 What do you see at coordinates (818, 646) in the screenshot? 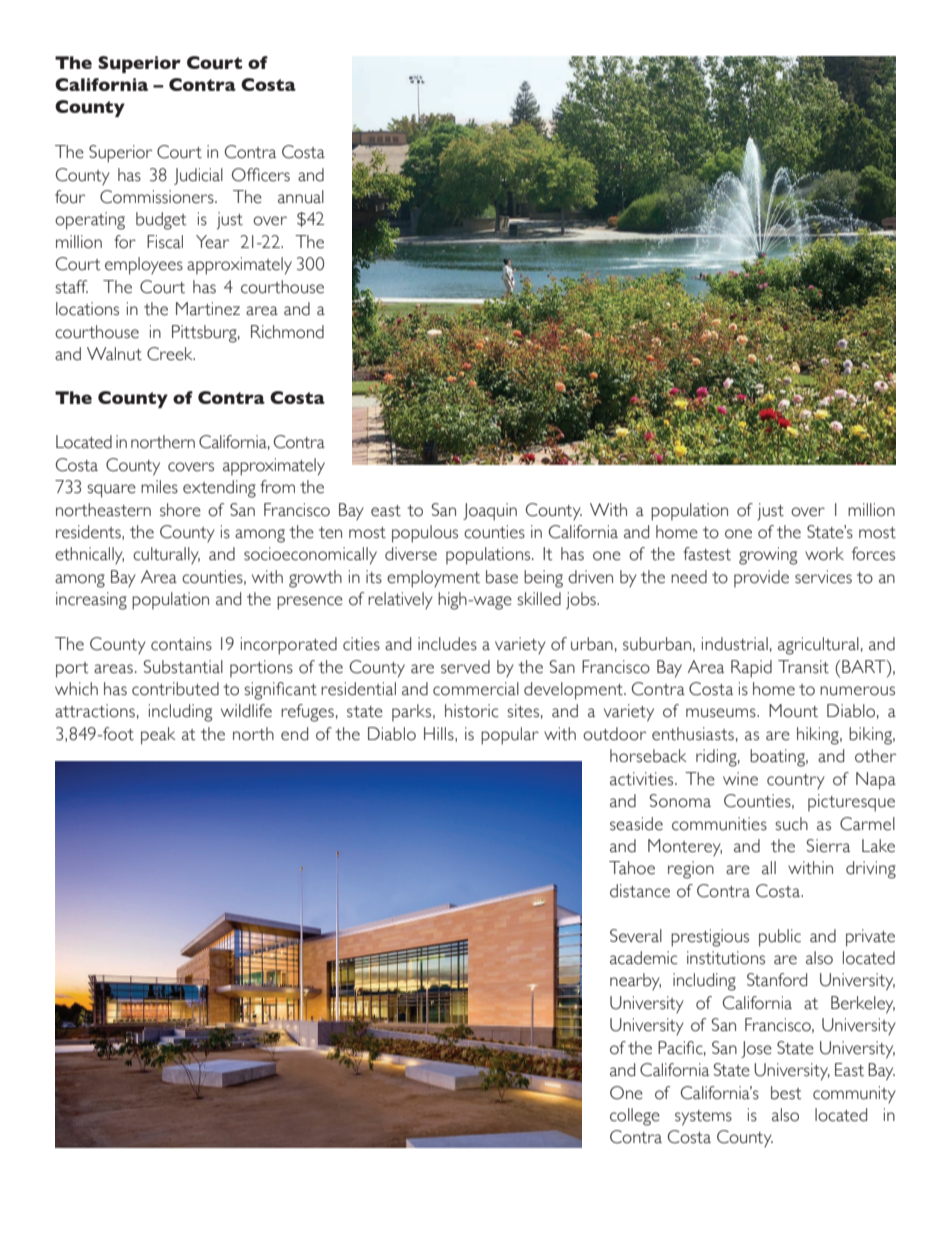
I see `agricultural` at bounding box center [818, 646].
